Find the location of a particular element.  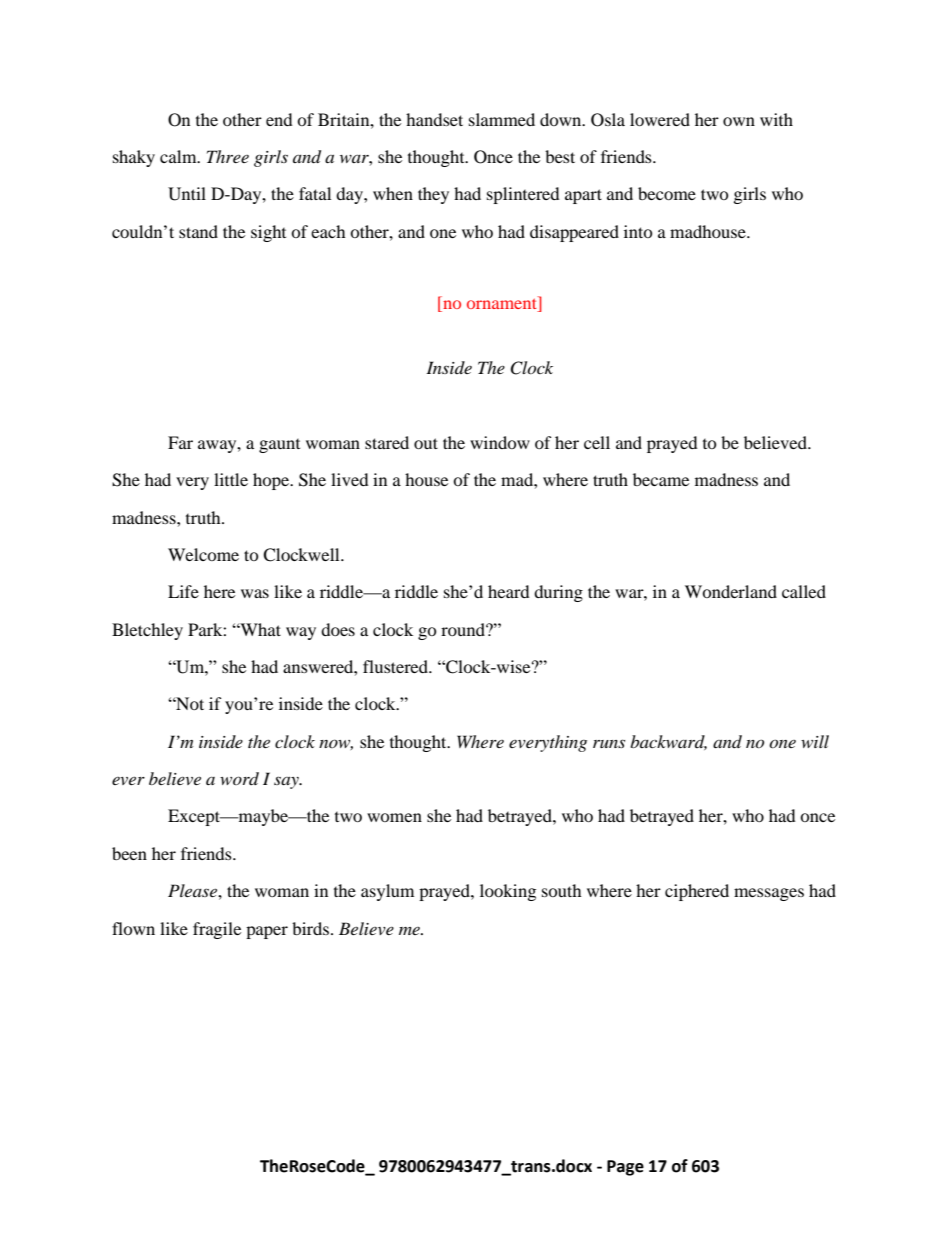

looking is located at coordinates (508, 892).
